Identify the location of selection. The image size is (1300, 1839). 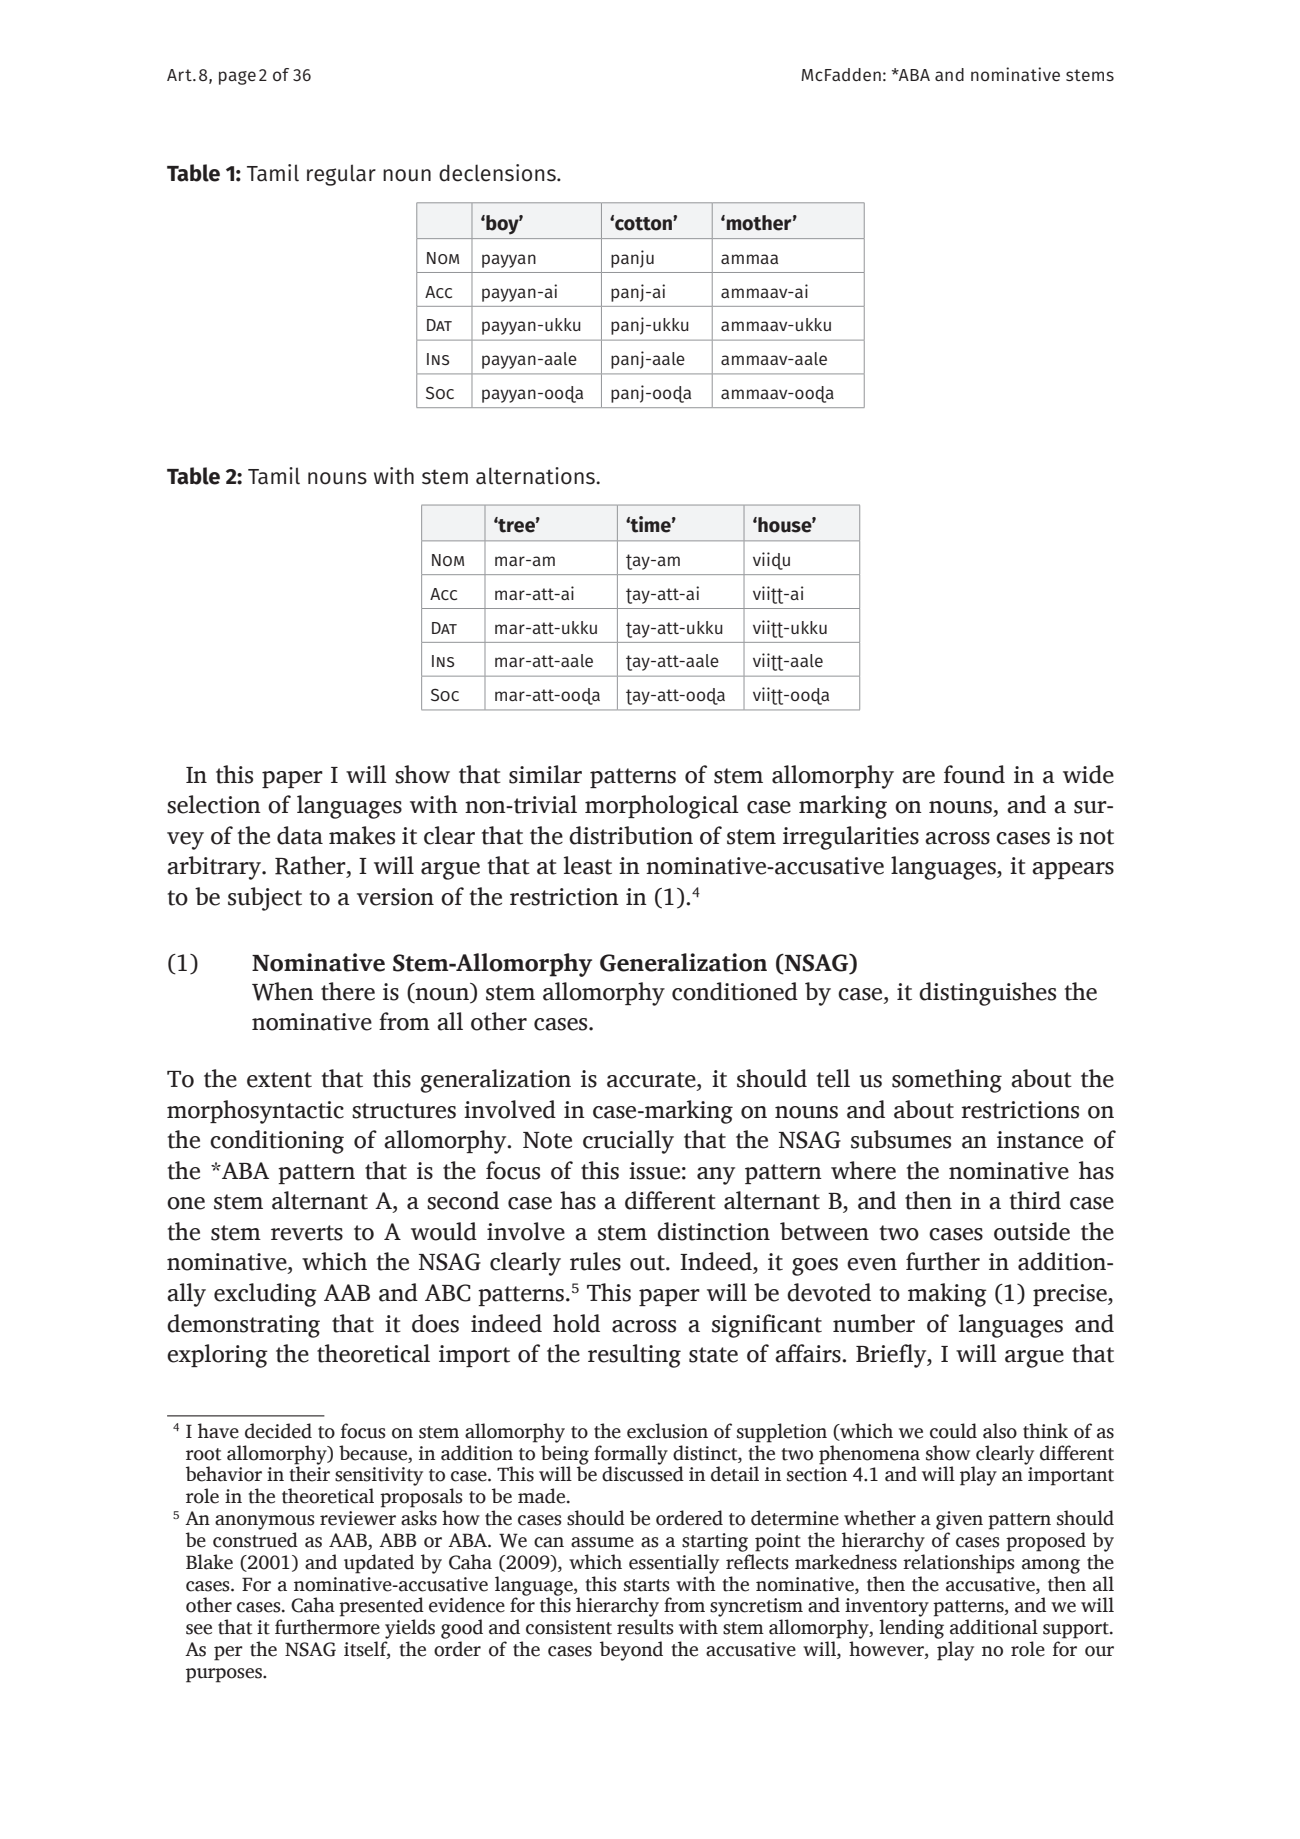
(214, 804).
